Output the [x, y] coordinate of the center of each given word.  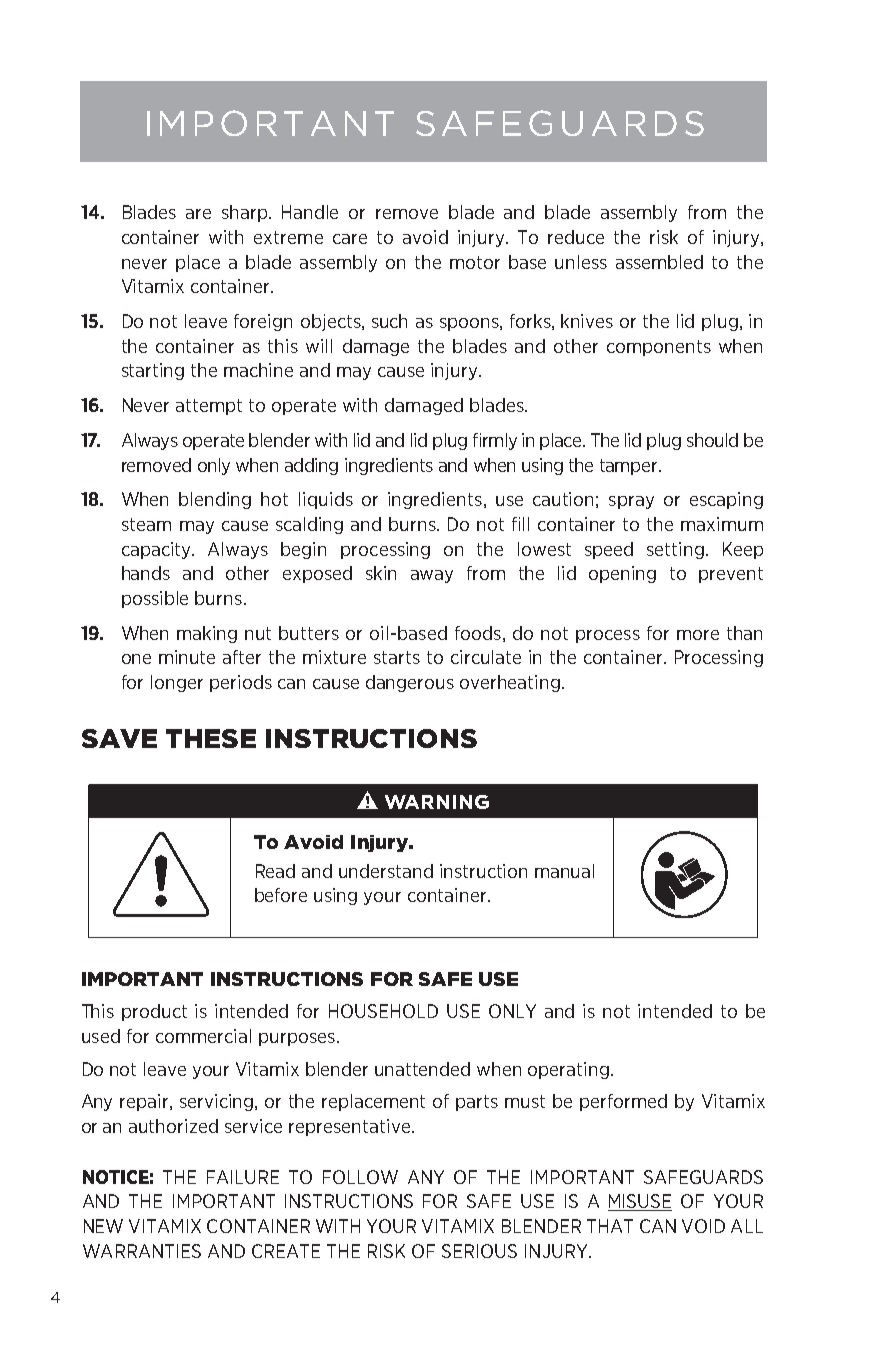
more [698, 635]
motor [475, 262]
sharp [246, 213]
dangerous [410, 683]
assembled [659, 262]
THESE [211, 738]
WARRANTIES [142, 1251]
